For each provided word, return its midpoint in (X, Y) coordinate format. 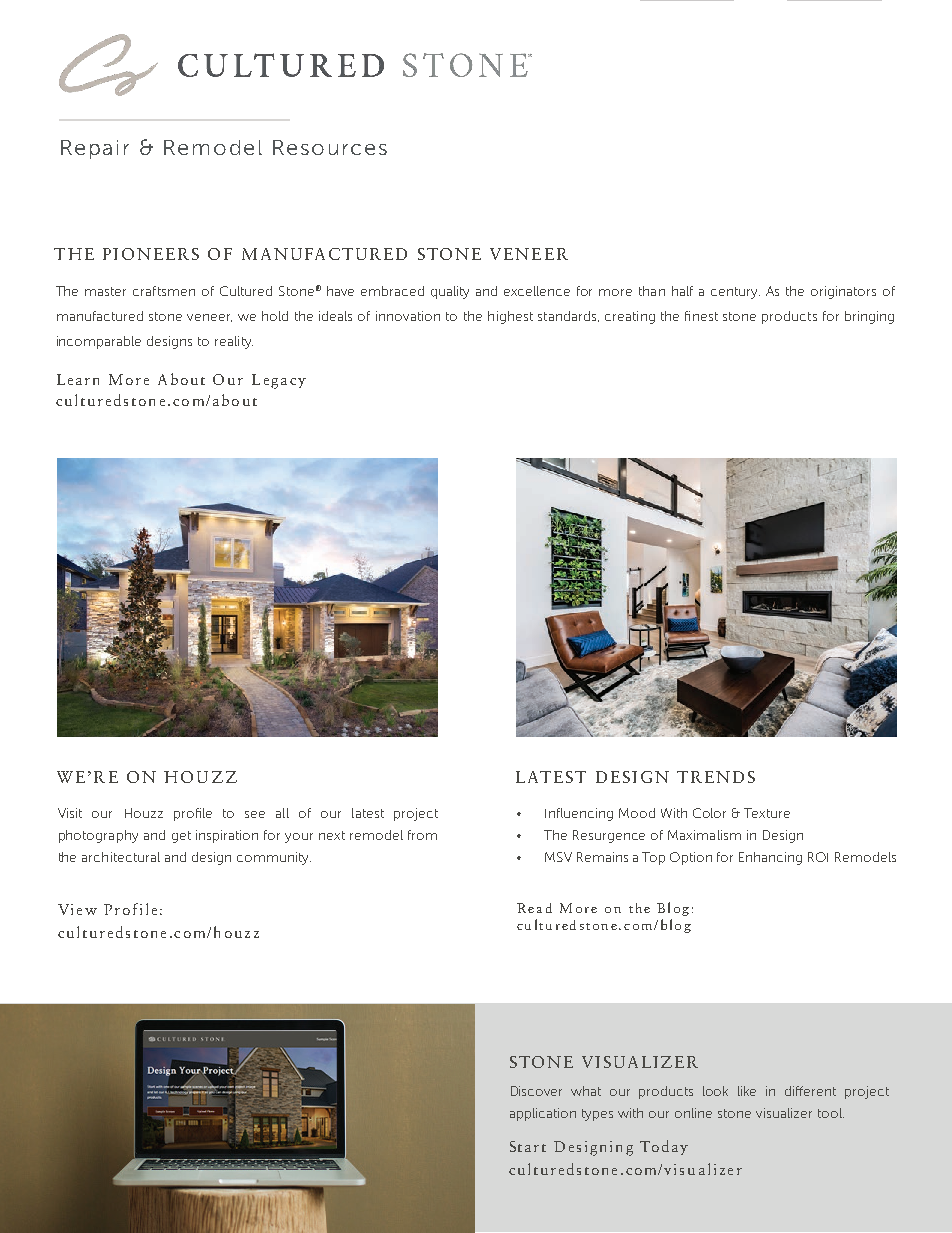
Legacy (279, 381)
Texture (767, 813)
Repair (95, 149)
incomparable (99, 342)
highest (510, 317)
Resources (330, 147)
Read (534, 908)
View (77, 909)
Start (528, 1146)
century (735, 293)
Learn (78, 379)
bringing (869, 317)
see (255, 814)
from (422, 835)
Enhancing (770, 858)
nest (705, 316)
